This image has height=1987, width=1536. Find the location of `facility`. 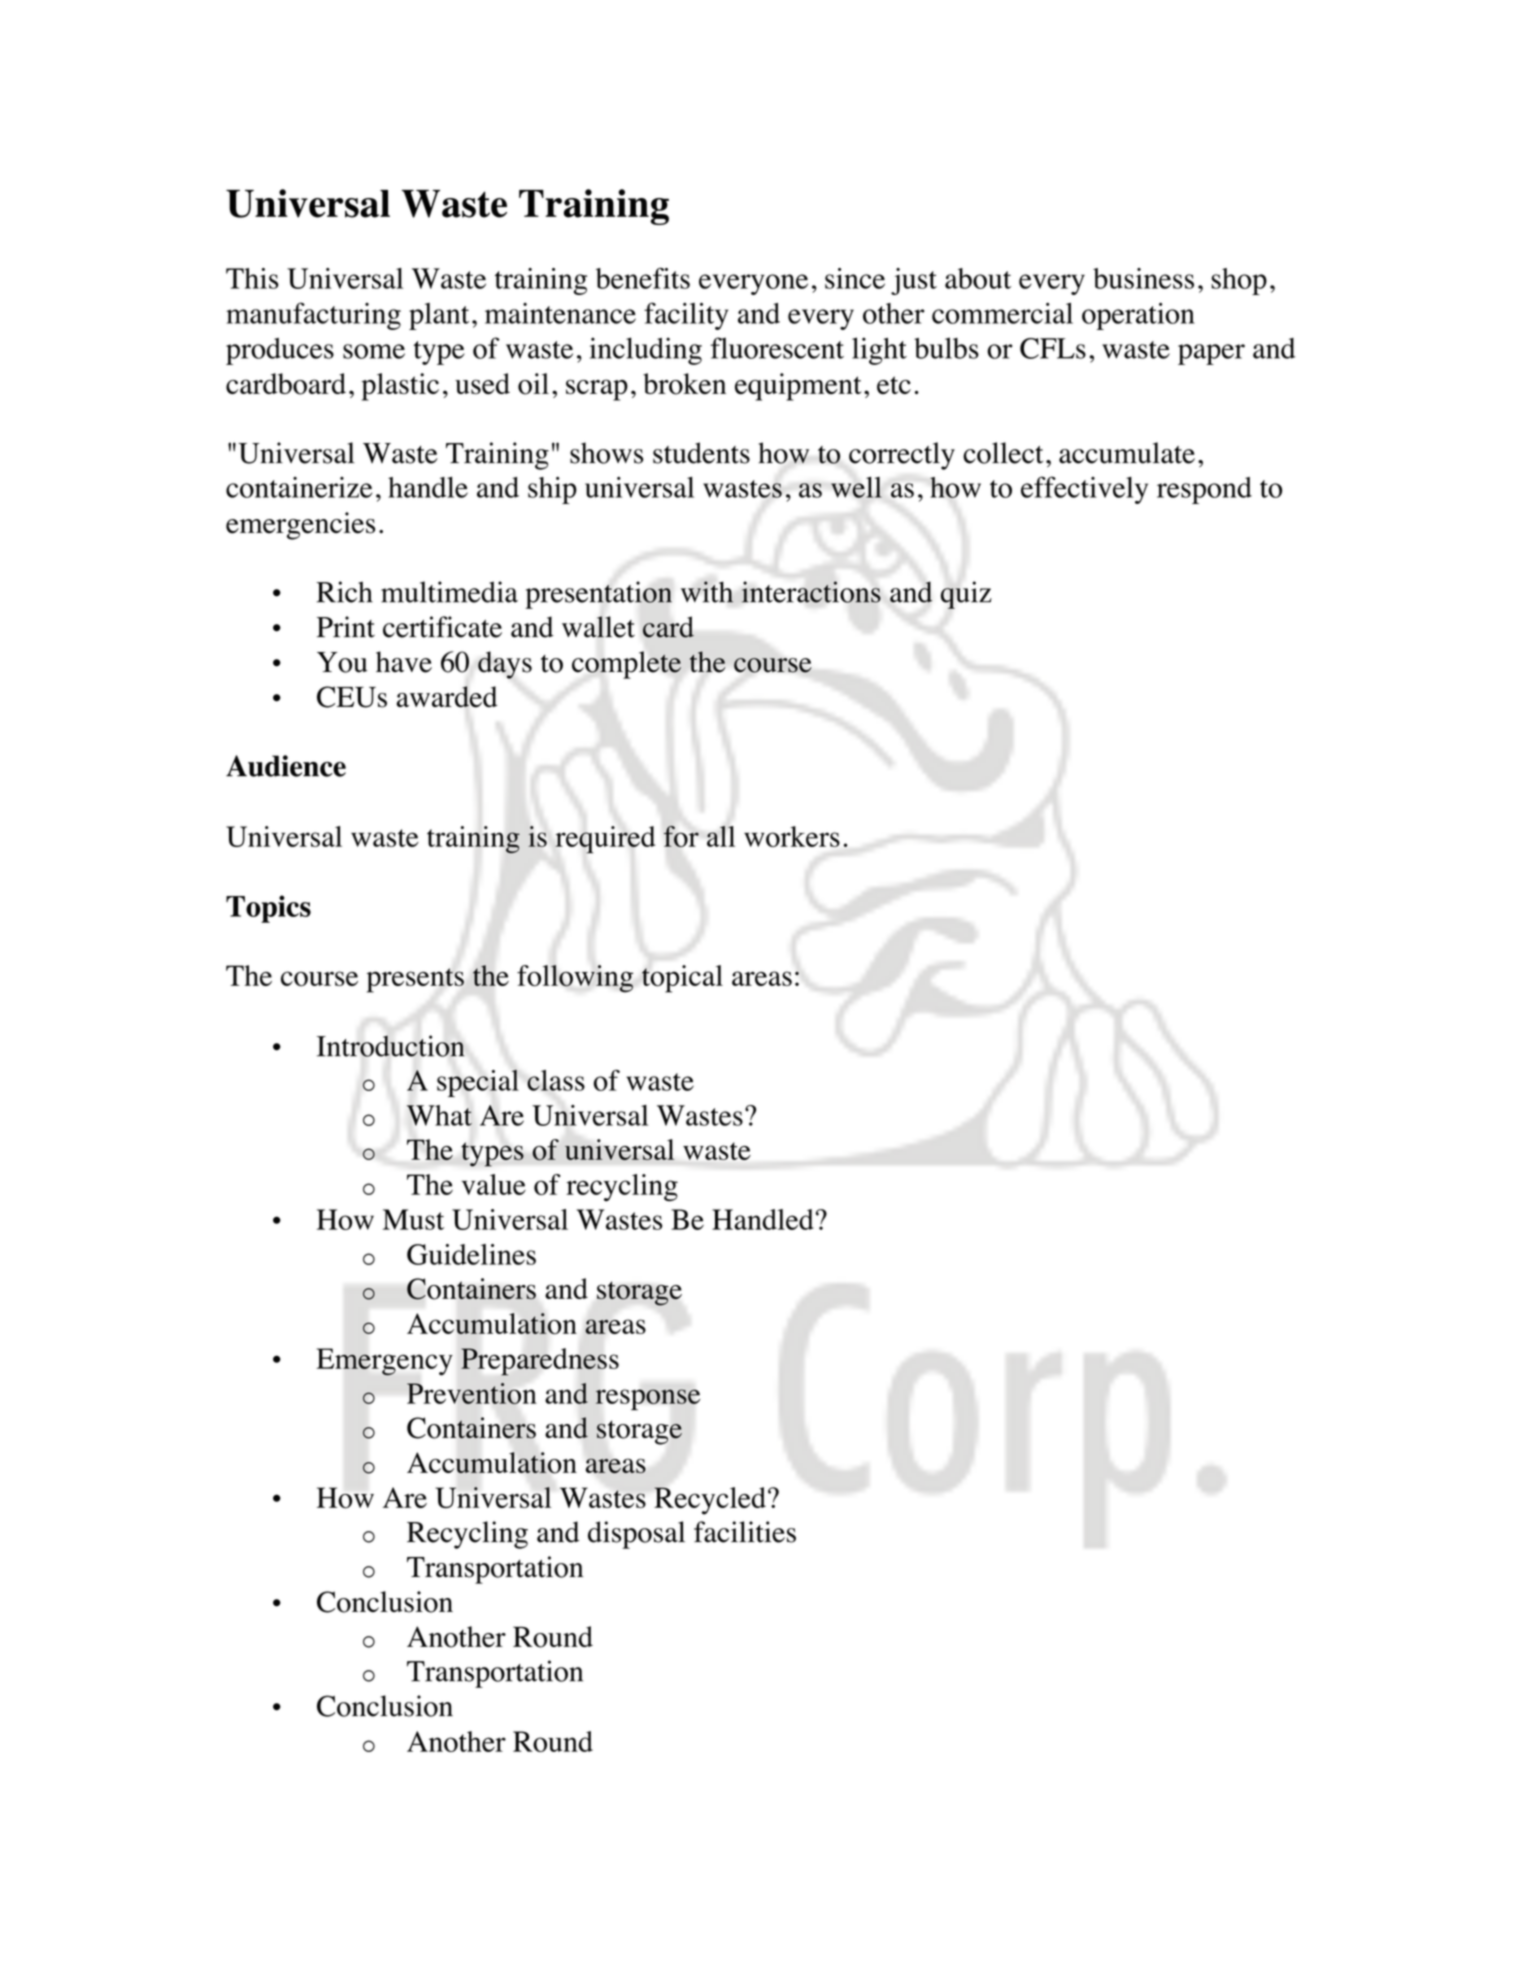

facility is located at coordinates (686, 316).
